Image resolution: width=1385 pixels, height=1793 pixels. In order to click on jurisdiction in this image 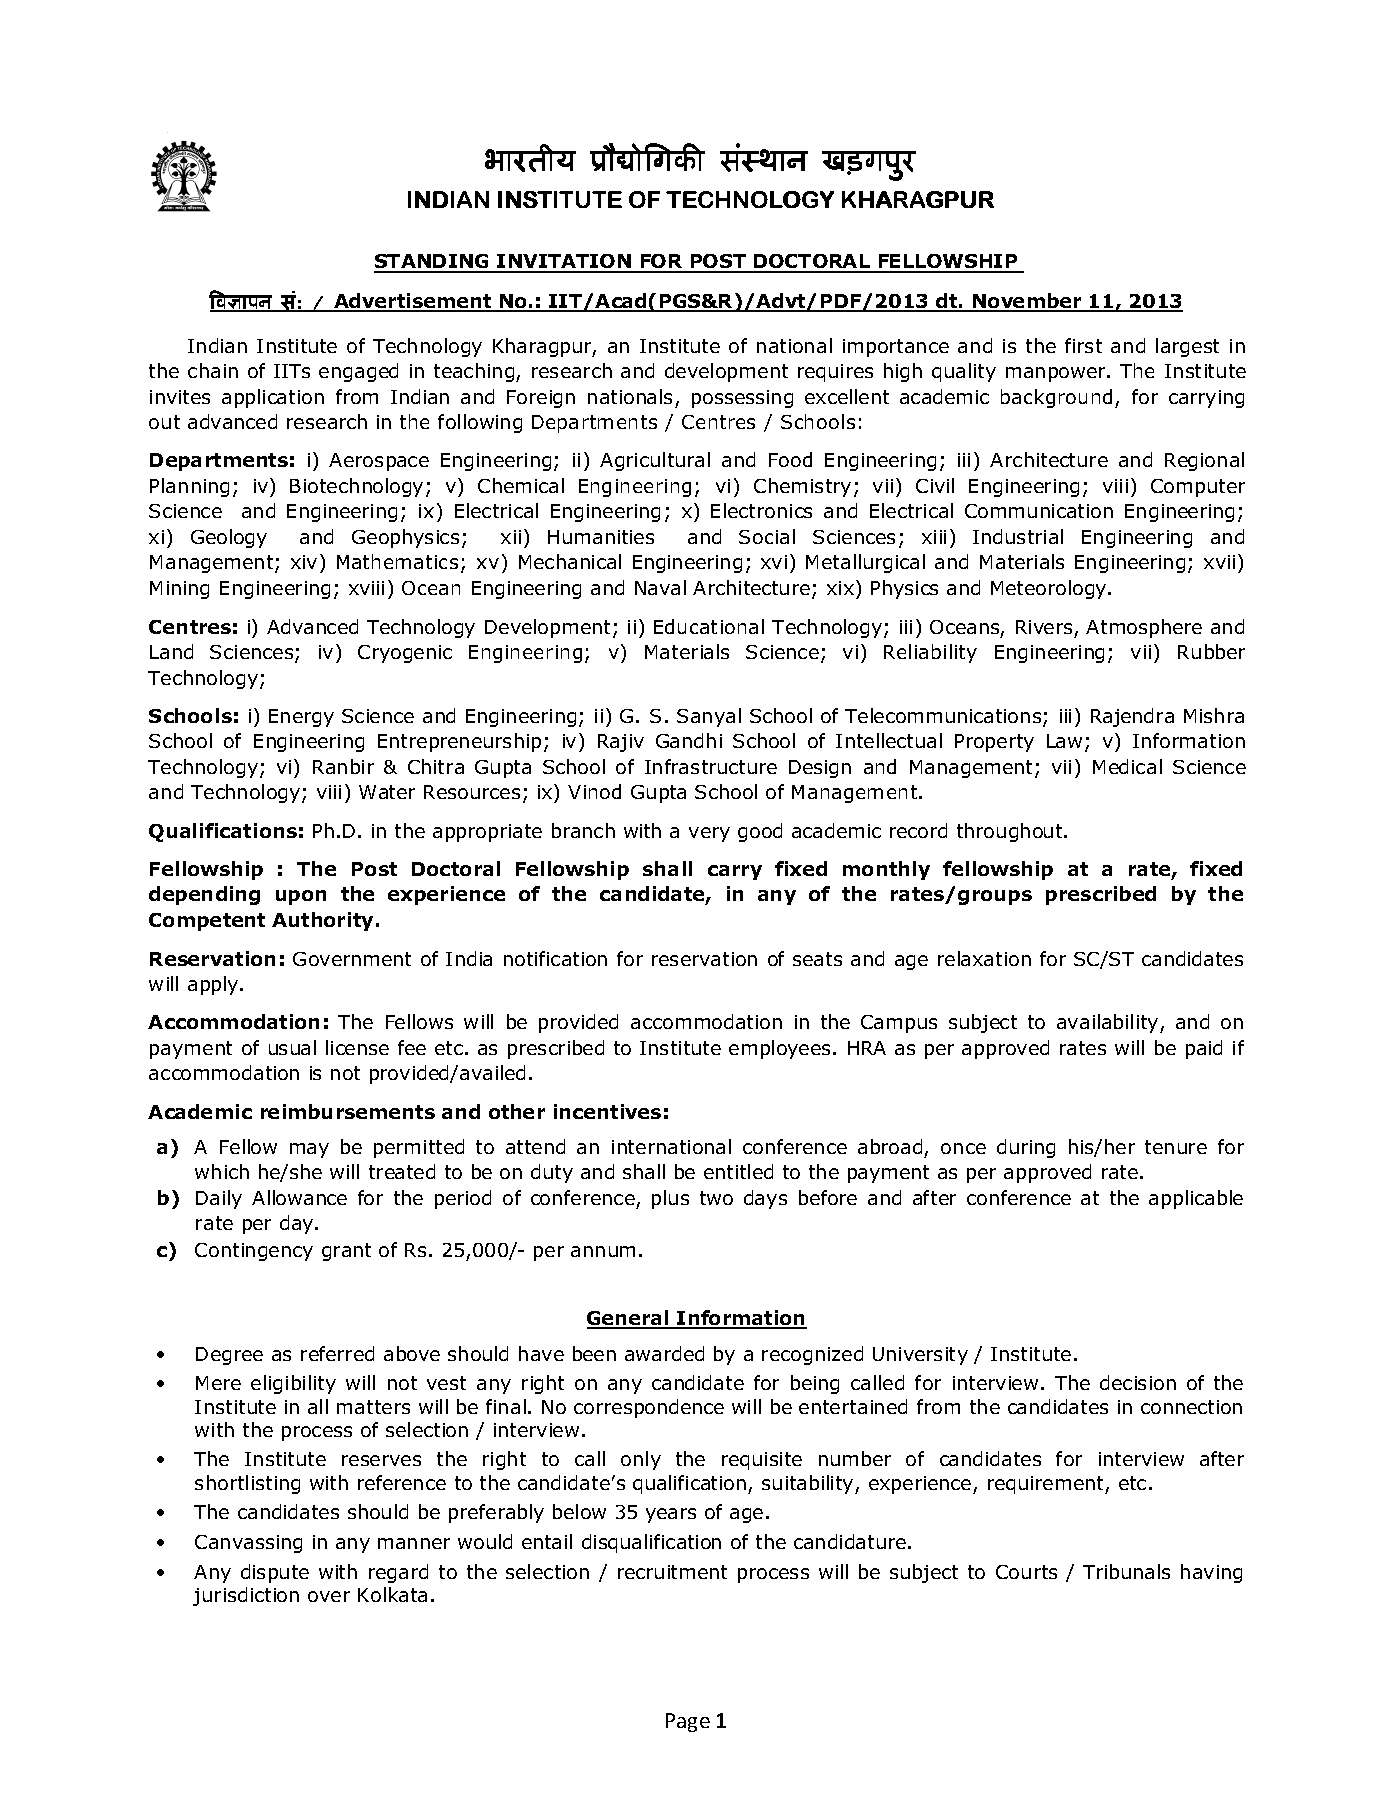, I will do `click(246, 1596)`.
